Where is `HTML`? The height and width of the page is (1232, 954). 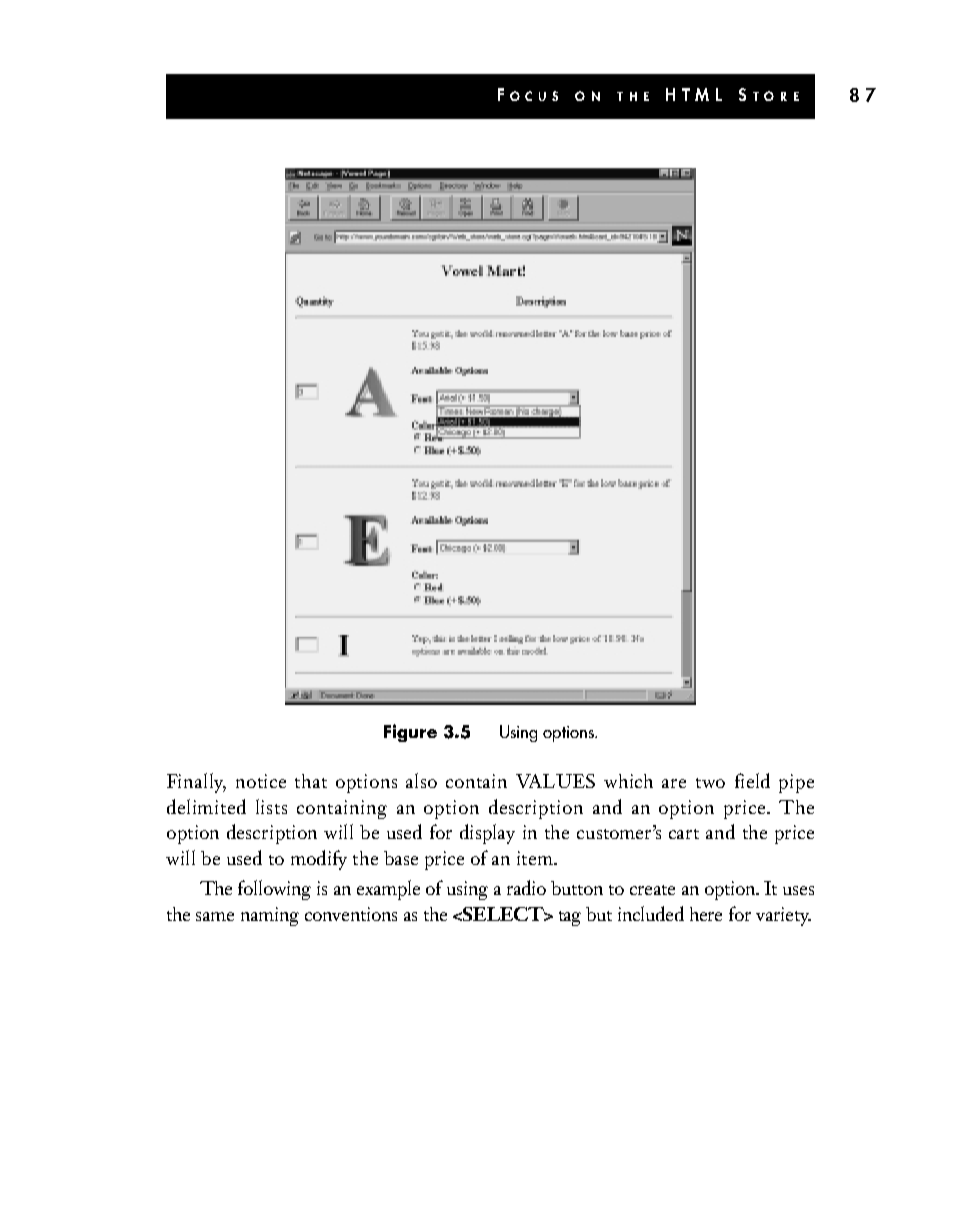 HTML is located at coordinates (694, 94).
